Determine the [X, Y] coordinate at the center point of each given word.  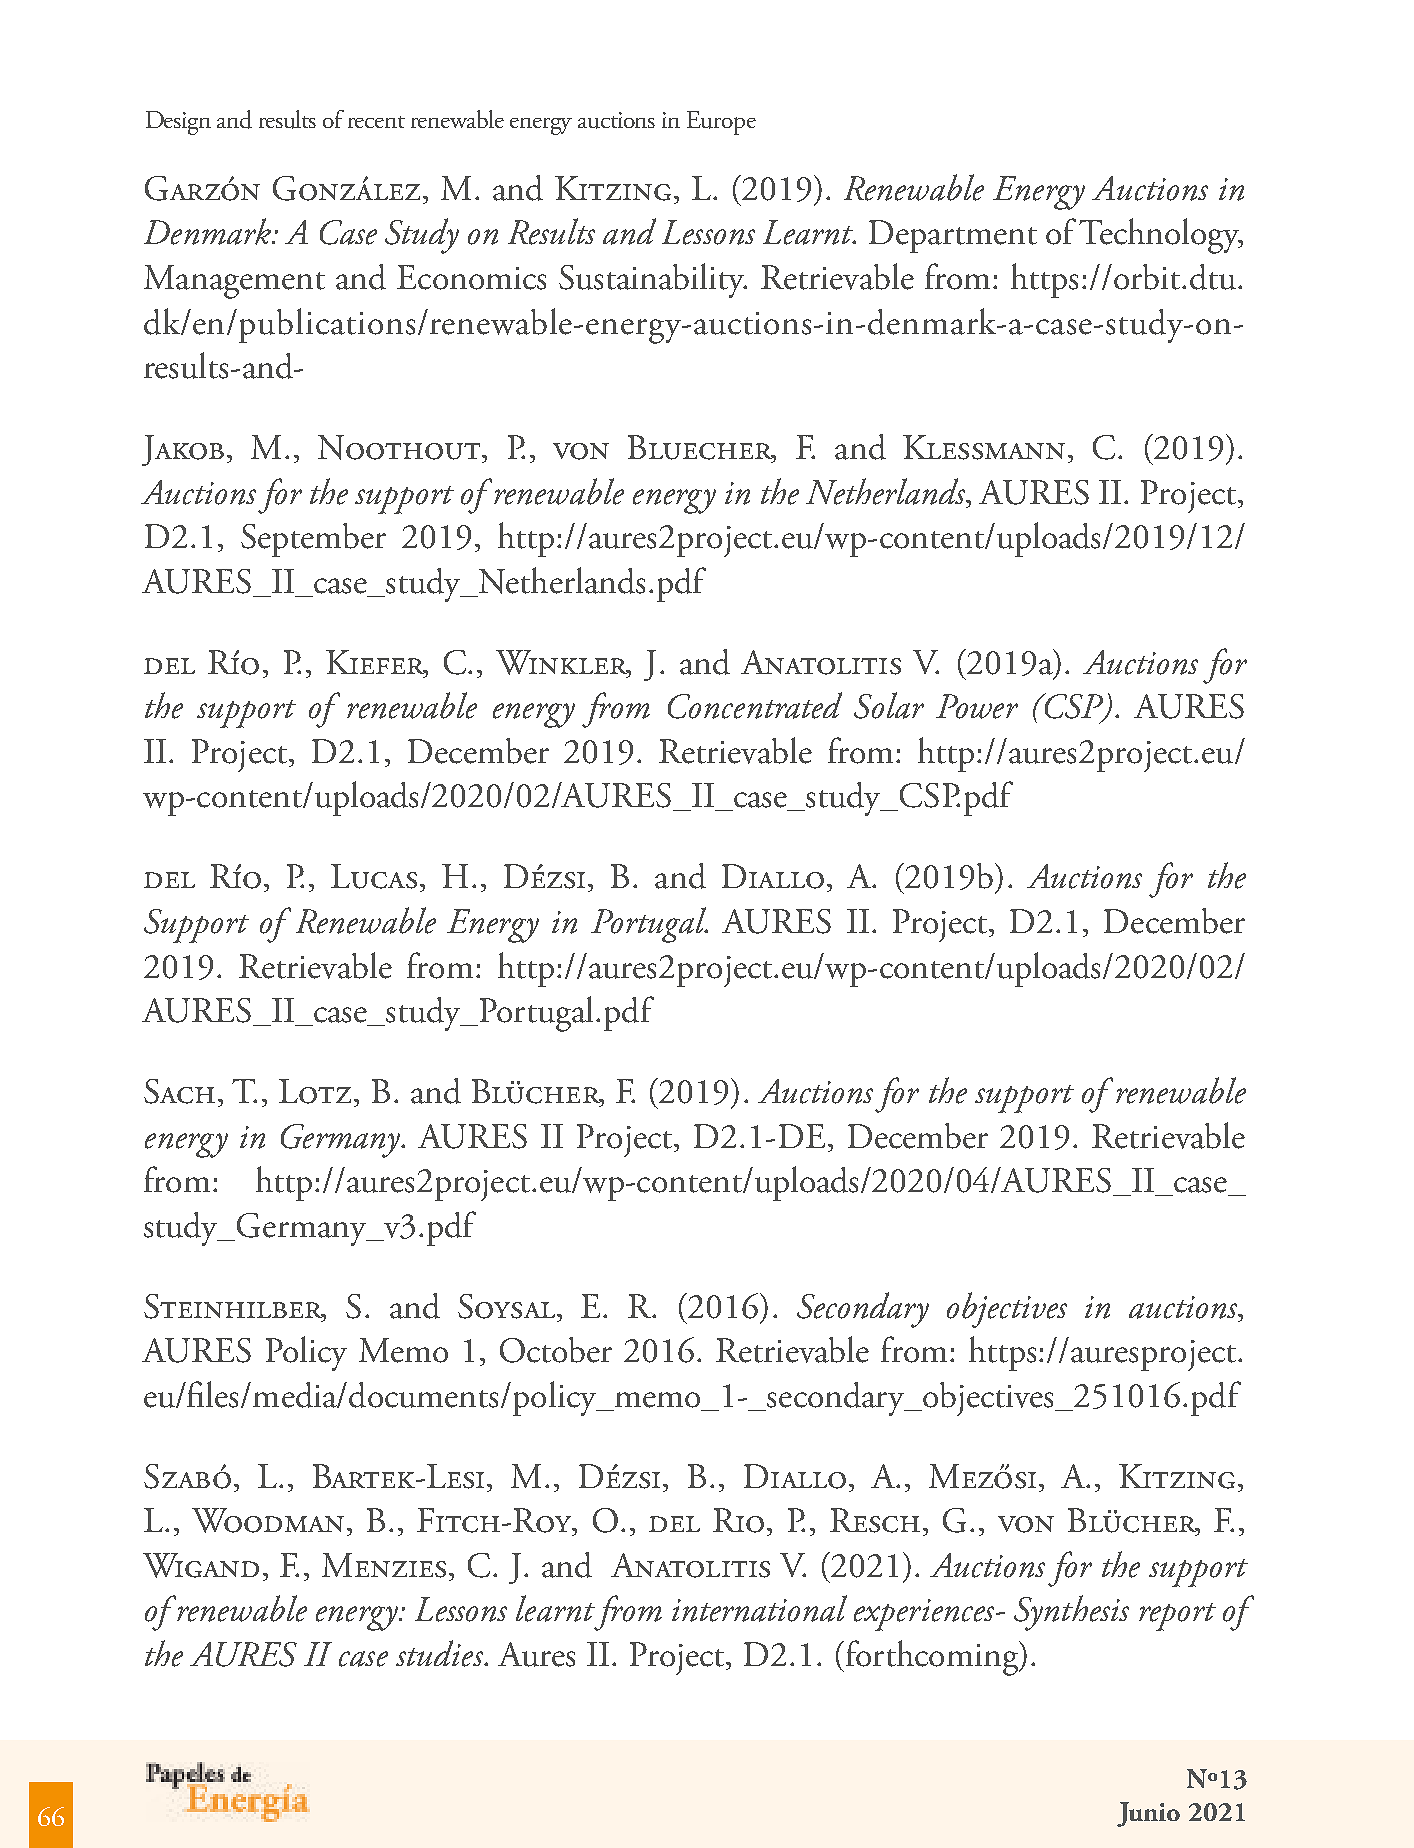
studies [440, 1653]
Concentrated [755, 705]
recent [376, 122]
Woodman [268, 1520]
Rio [738, 1520]
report [1177, 1617]
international [759, 1608]
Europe [721, 123]
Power [977, 706]
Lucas [374, 876]
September [313, 540]
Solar [889, 705]
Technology [1161, 236]
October [556, 1350]
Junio [1148, 1814]
